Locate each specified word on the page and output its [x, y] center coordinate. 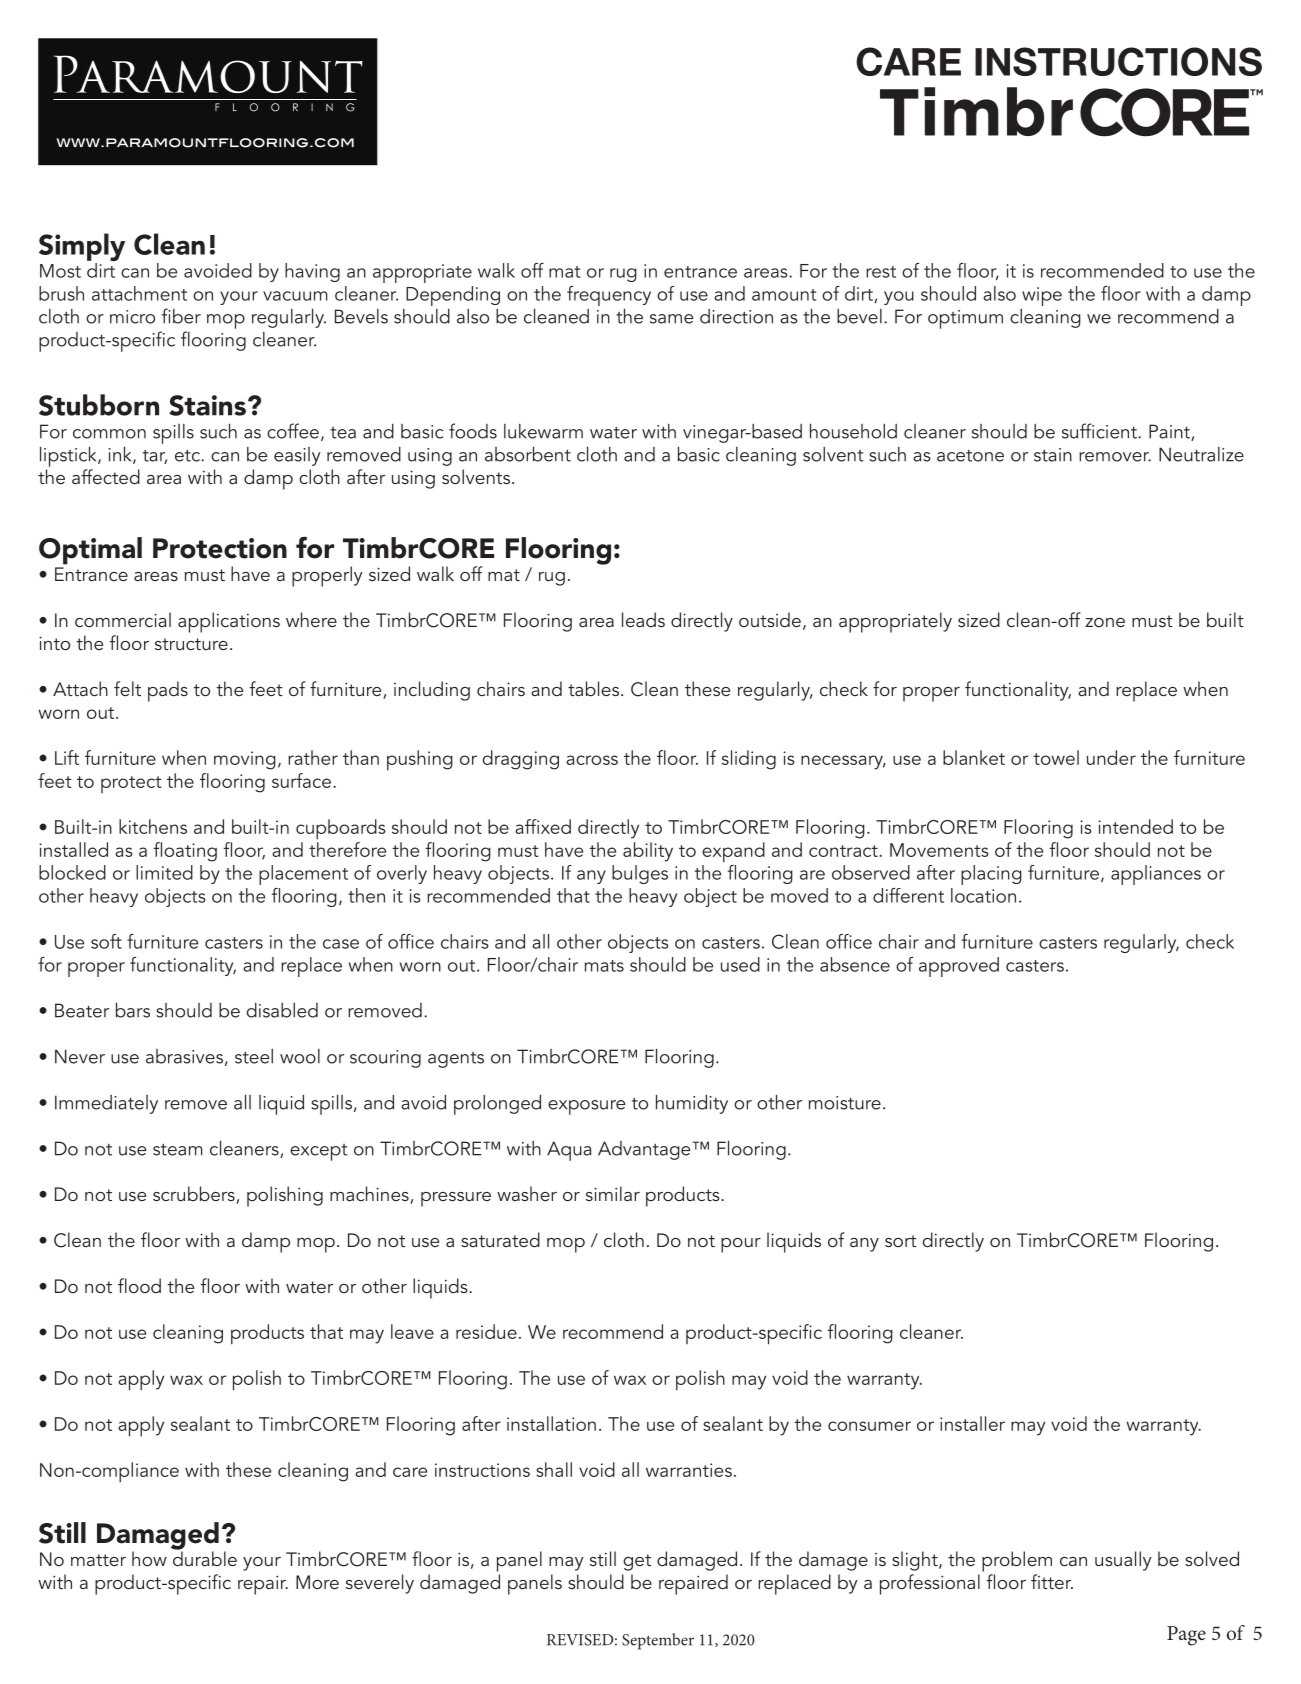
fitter [1052, 1581]
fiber [181, 316]
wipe [1042, 296]
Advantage [645, 1150]
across [592, 760]
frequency [609, 296]
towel [1056, 757]
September [658, 1641]
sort [901, 1241]
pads [168, 691]
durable [205, 1557]
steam [178, 1150]
